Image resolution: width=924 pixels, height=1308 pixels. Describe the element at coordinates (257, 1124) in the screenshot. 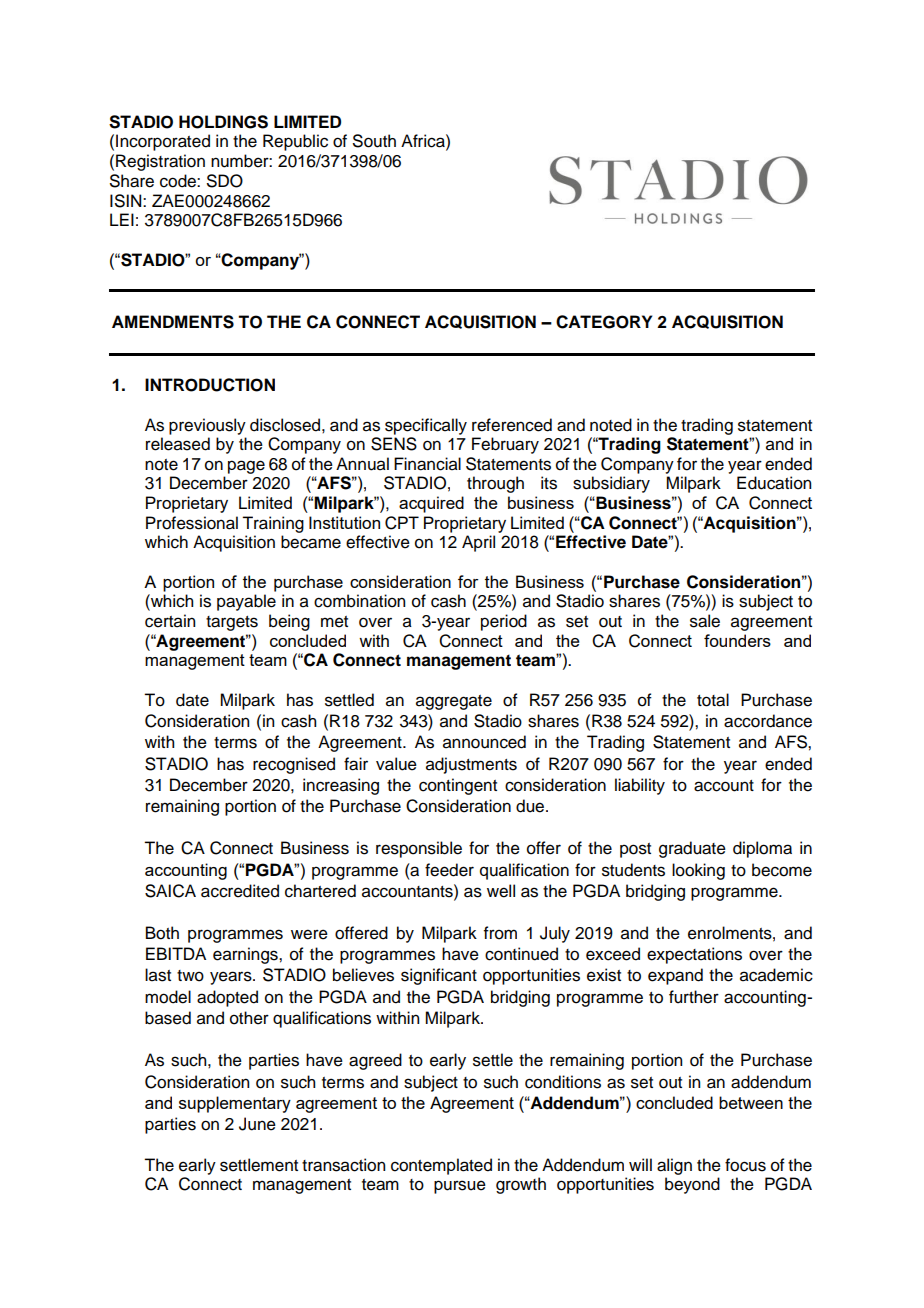

I see `June` at that location.
